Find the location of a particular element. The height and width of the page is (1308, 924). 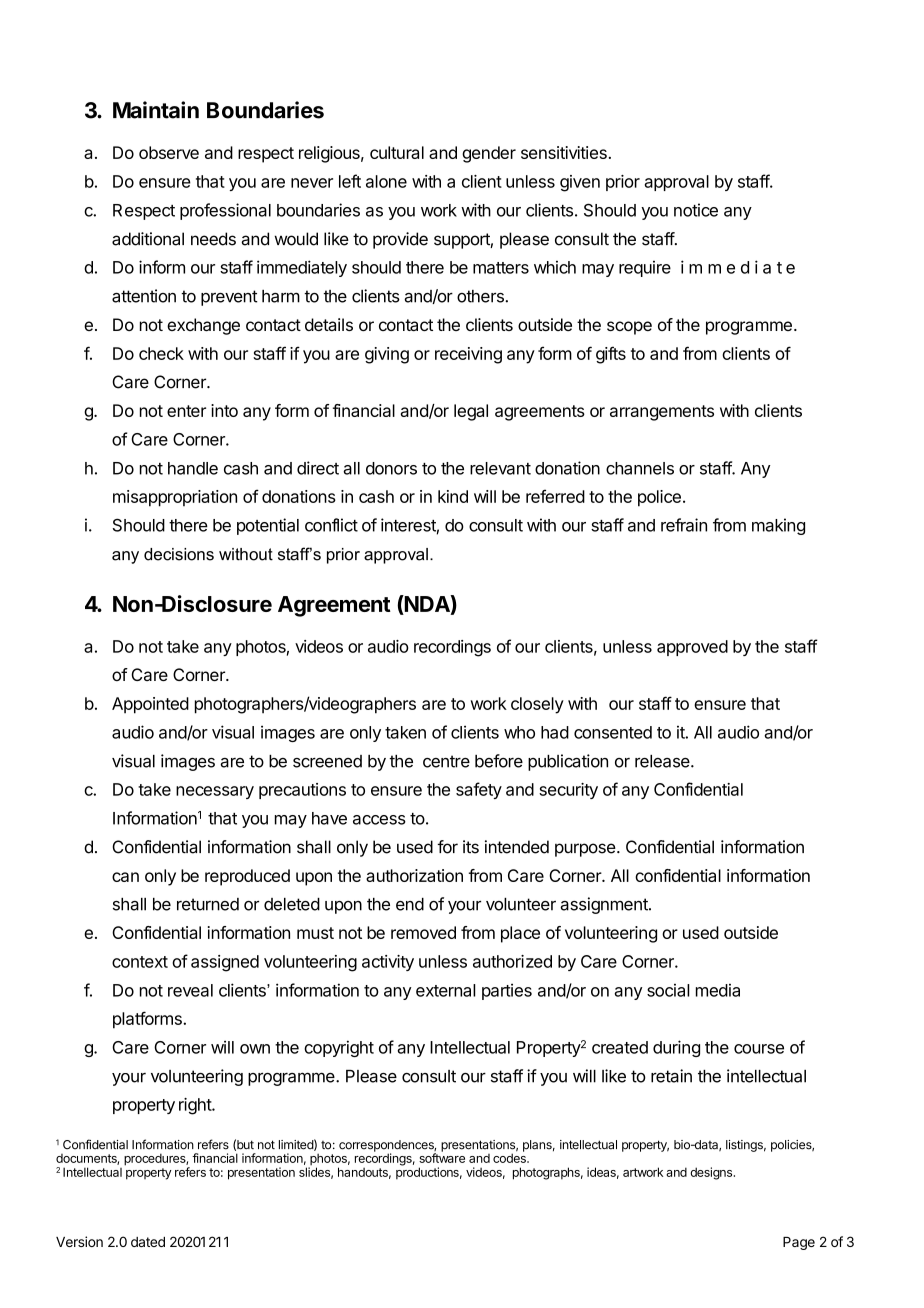

refrain is located at coordinates (684, 525).
